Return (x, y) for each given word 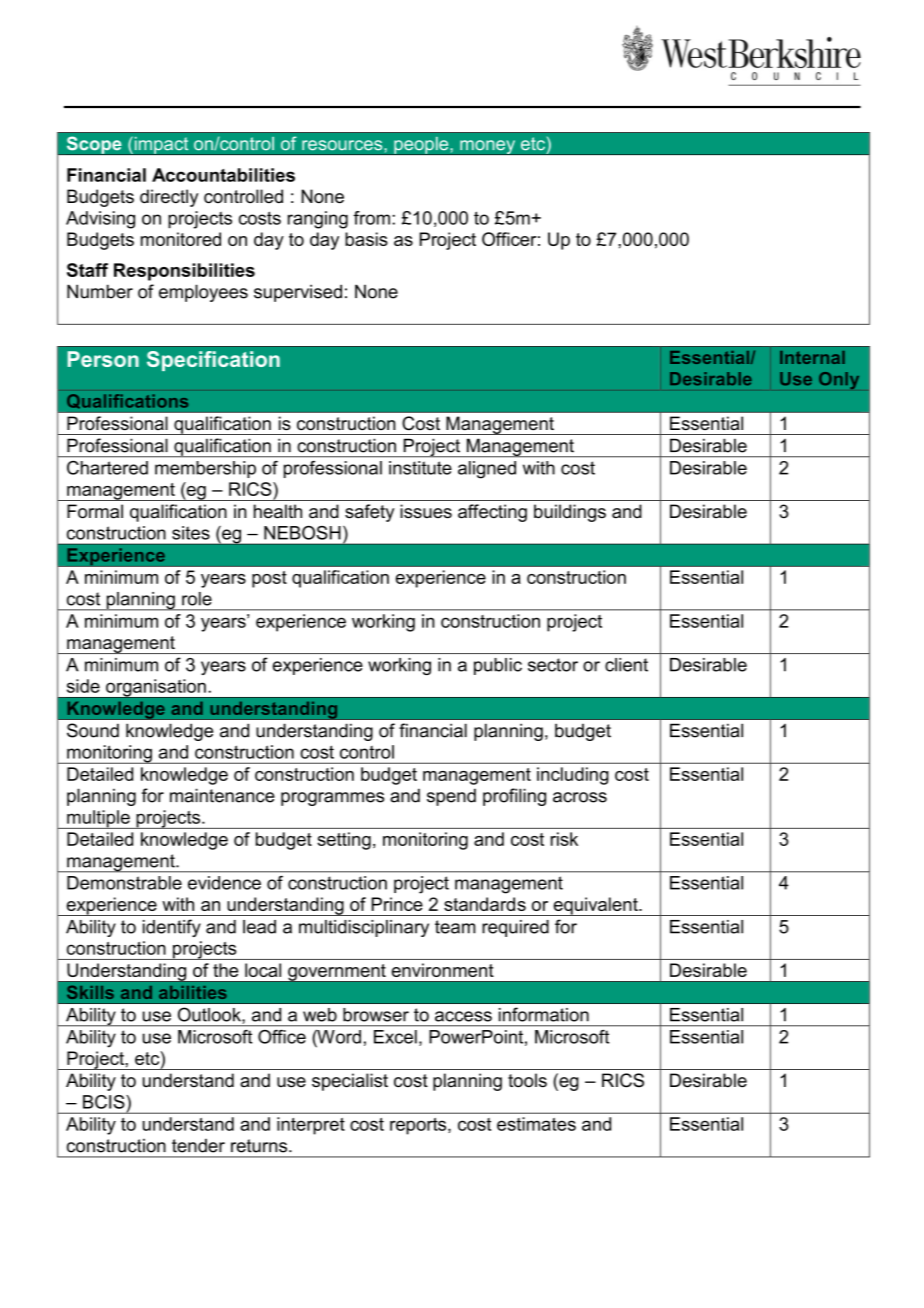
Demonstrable (124, 883)
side (83, 686)
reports (419, 1126)
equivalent (595, 906)
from (371, 218)
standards (485, 904)
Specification (213, 361)
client (626, 665)
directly (169, 198)
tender (198, 1146)
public (498, 666)
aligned (487, 470)
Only (839, 380)
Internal (812, 357)
